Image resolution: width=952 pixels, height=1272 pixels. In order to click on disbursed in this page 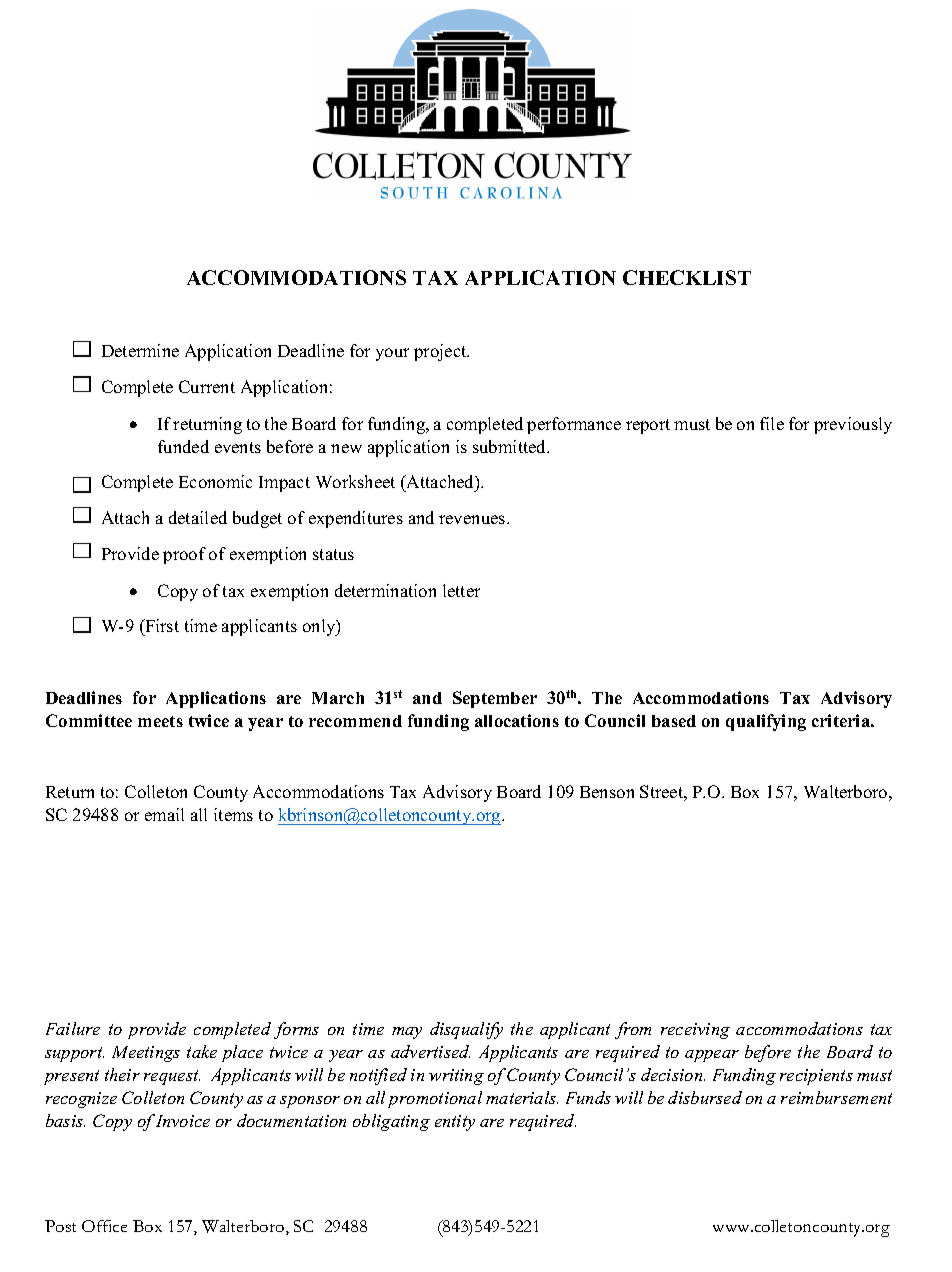, I will do `click(705, 1097)`.
